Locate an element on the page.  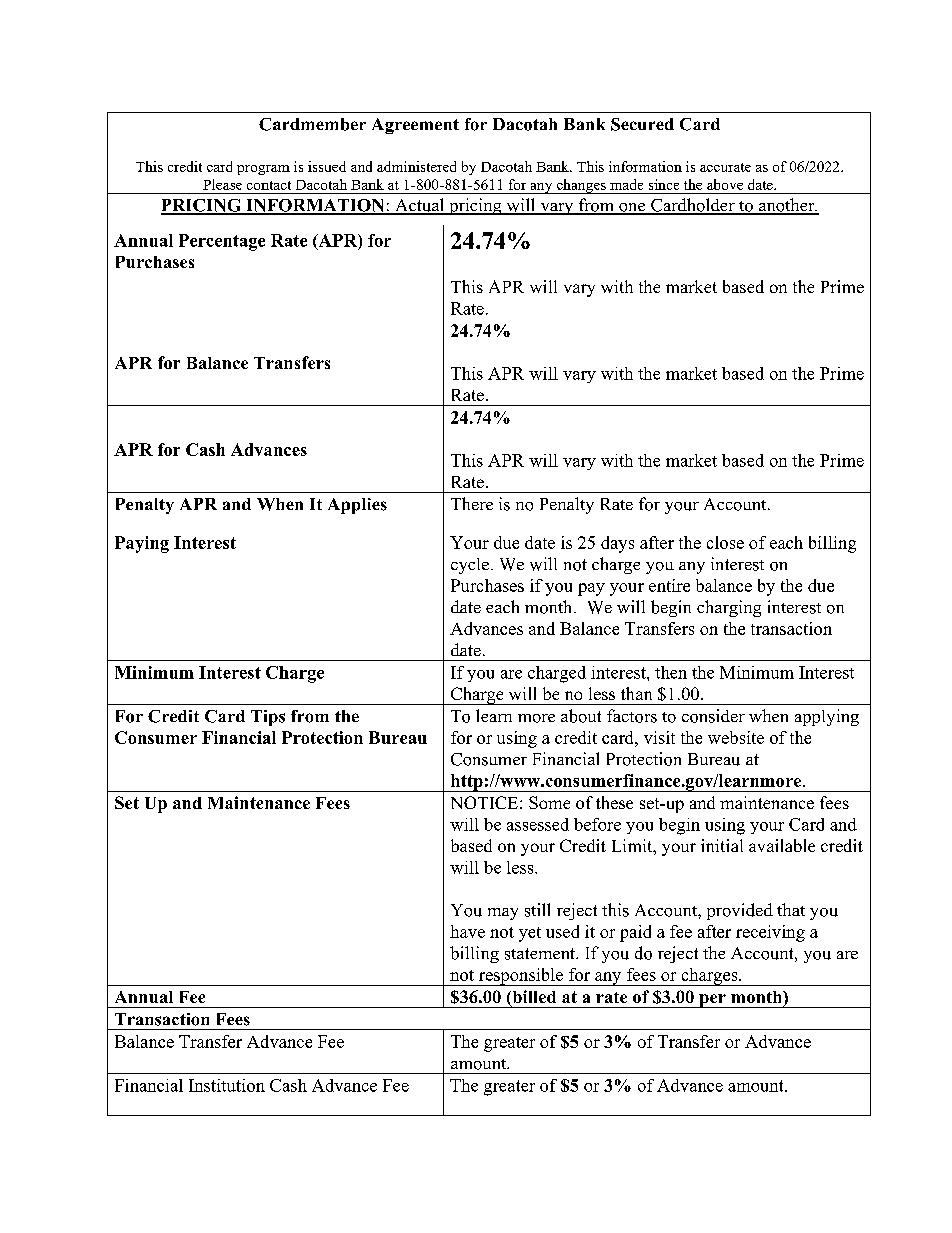
Percentage is located at coordinates (222, 242).
